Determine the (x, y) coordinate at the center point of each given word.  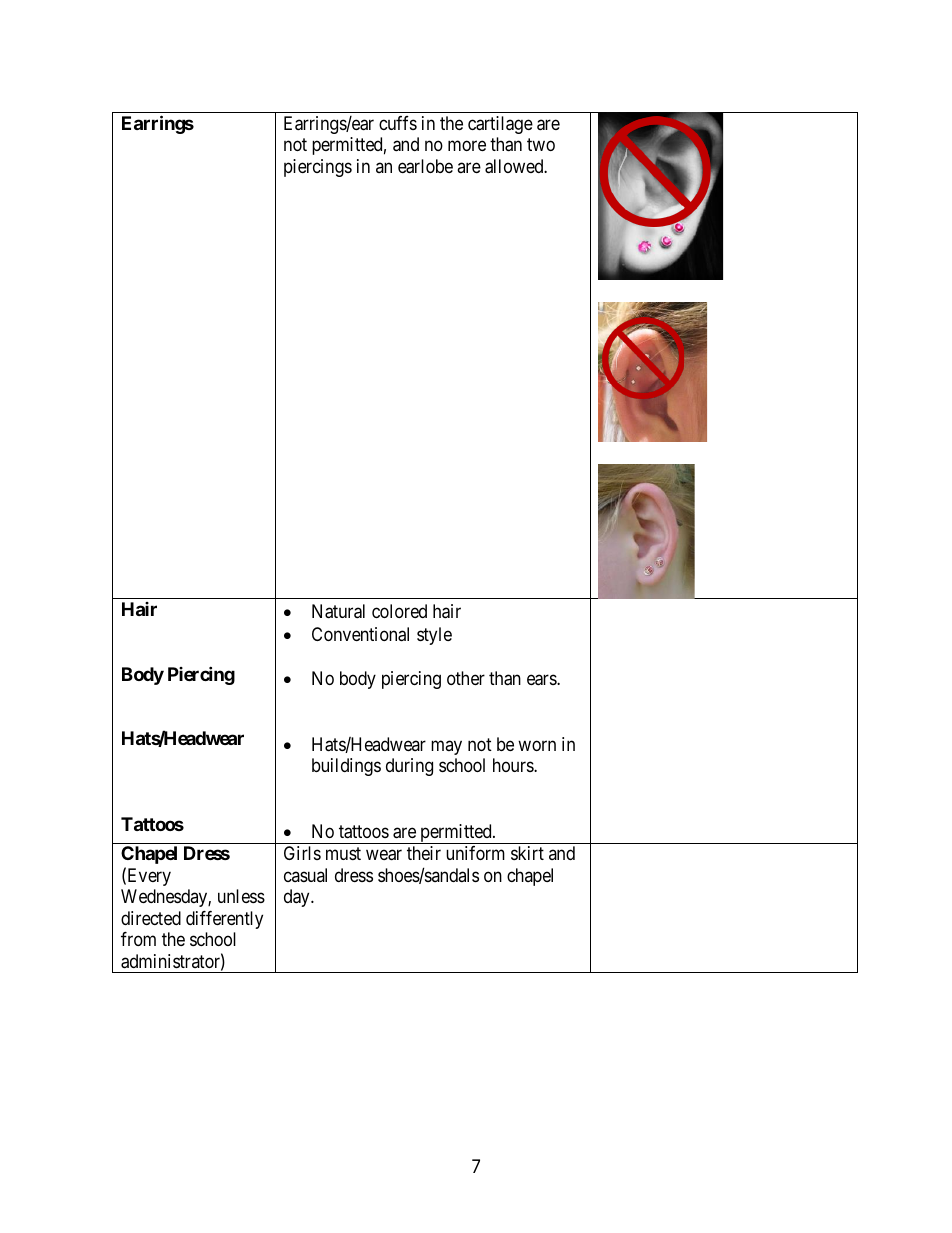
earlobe (425, 166)
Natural (338, 611)
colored (399, 611)
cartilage (500, 125)
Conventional (360, 634)
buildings (346, 767)
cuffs (398, 123)
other (466, 678)
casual (305, 875)
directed (151, 918)
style (434, 636)
